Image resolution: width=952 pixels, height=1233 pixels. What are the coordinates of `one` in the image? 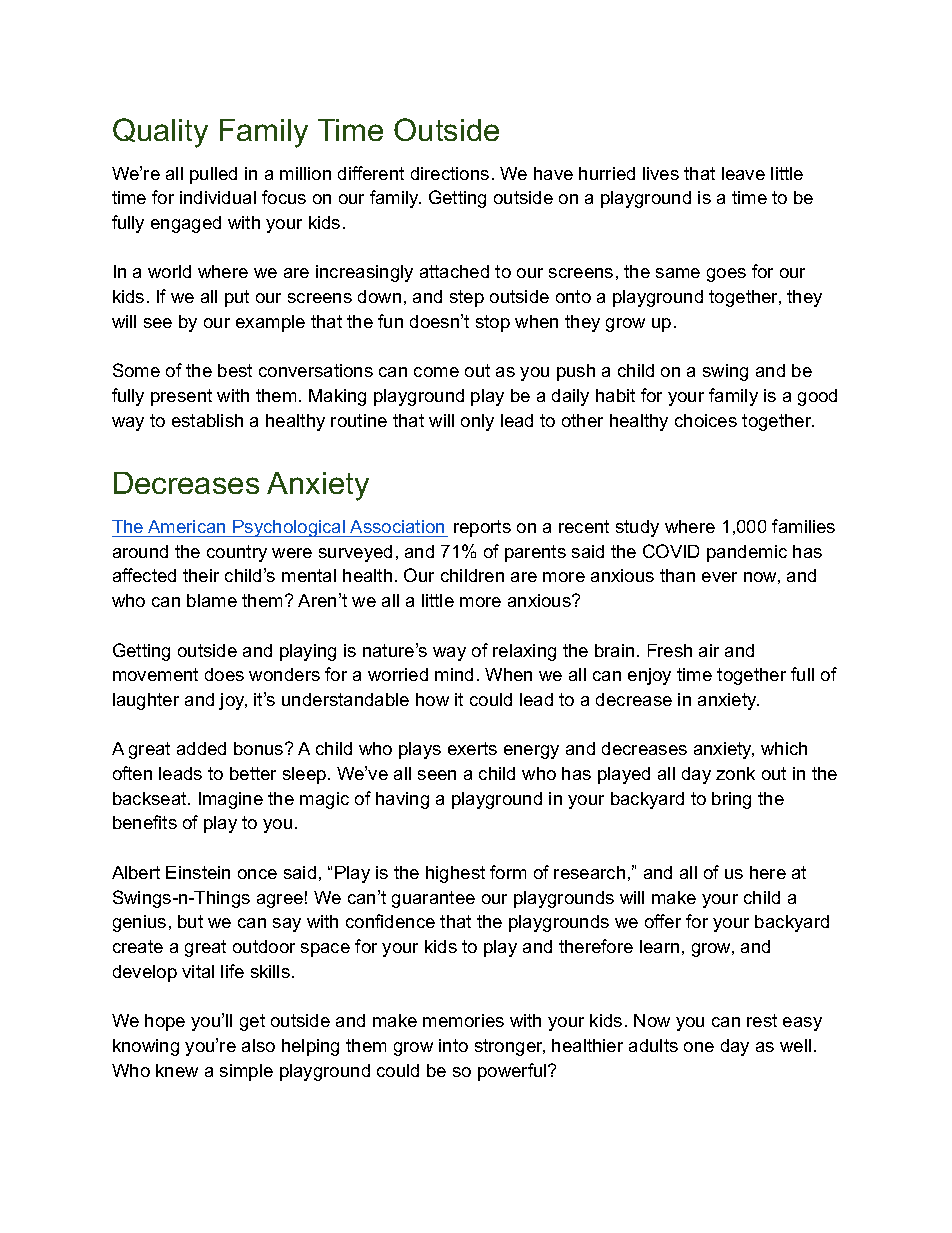 It's located at (699, 1047).
